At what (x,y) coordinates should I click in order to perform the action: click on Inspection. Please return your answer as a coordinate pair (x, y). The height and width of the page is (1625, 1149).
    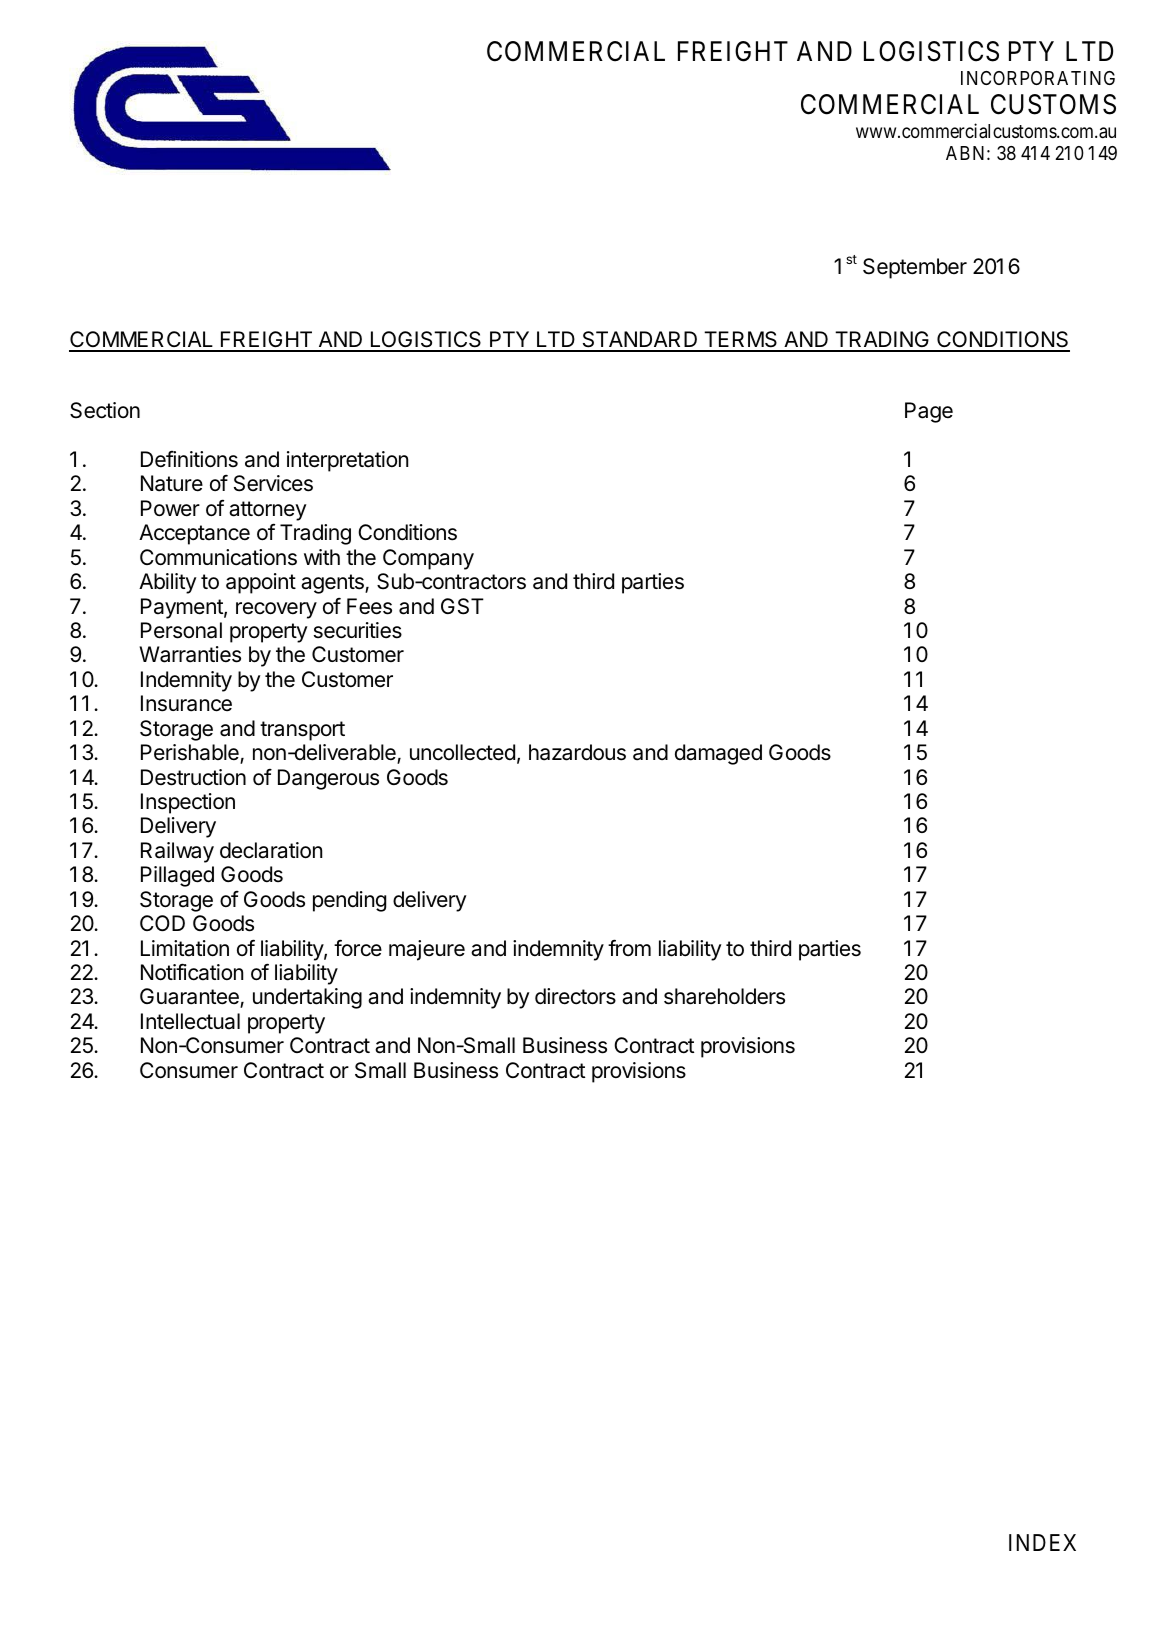
    Looking at the image, I should click on (188, 803).
